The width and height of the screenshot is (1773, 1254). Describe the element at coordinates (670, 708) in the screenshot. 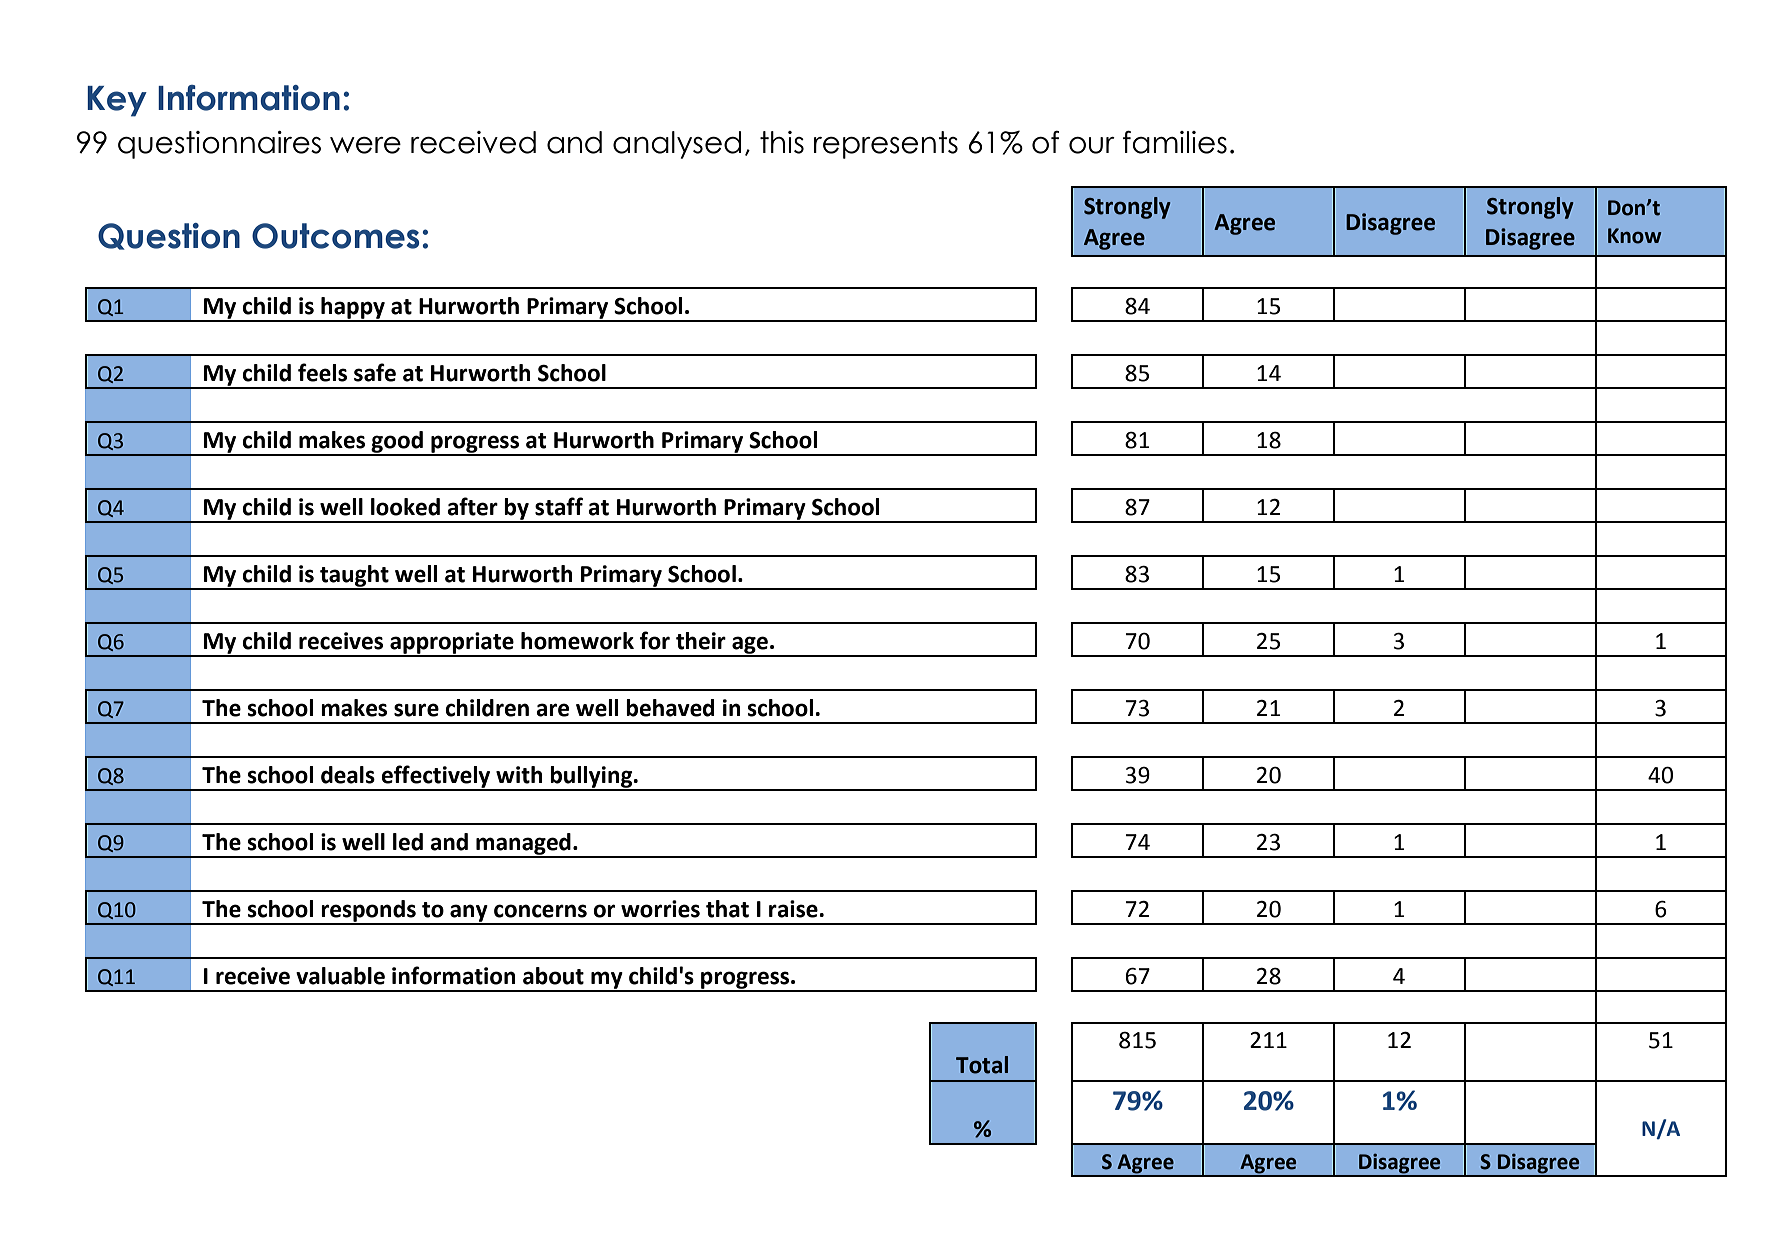

I see `behaved` at that location.
